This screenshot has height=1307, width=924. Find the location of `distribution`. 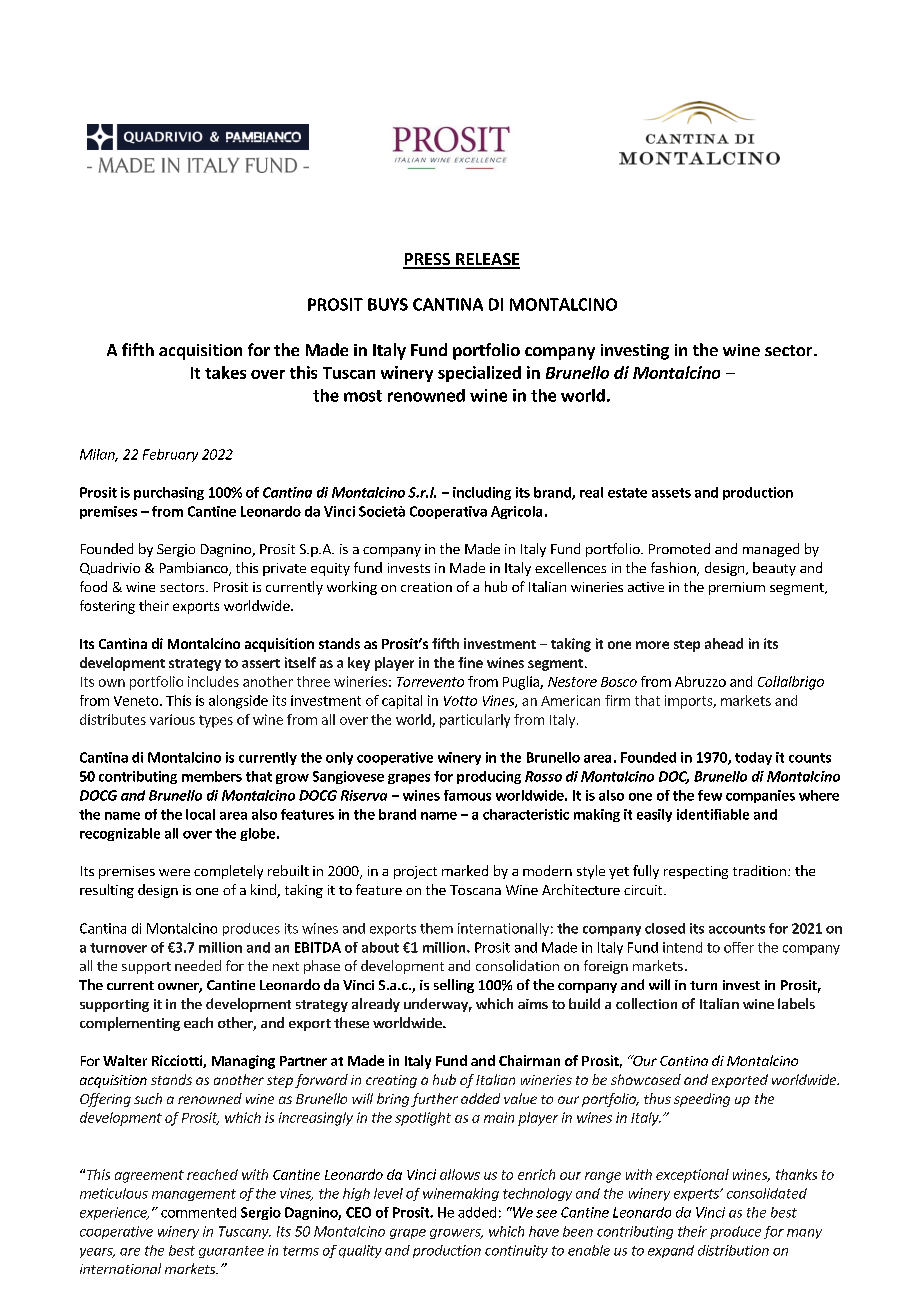

distribution is located at coordinates (733, 1250).
